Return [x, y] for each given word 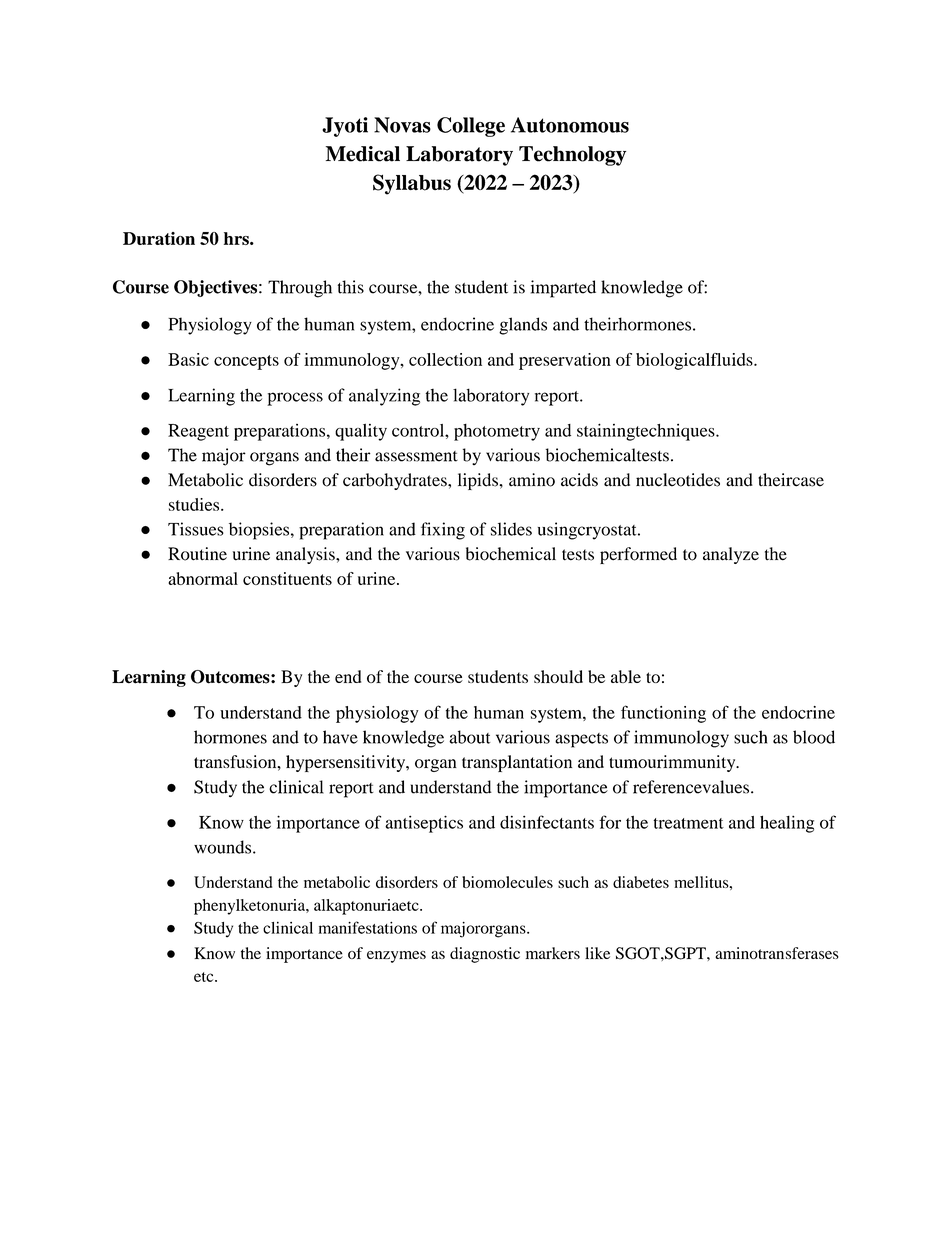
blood [814, 737]
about [469, 737]
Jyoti [345, 127]
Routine [197, 554]
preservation [565, 361]
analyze [731, 555]
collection [445, 359]
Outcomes [231, 677]
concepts [246, 362]
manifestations [367, 927]
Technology [572, 156]
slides [511, 529]
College [471, 127]
